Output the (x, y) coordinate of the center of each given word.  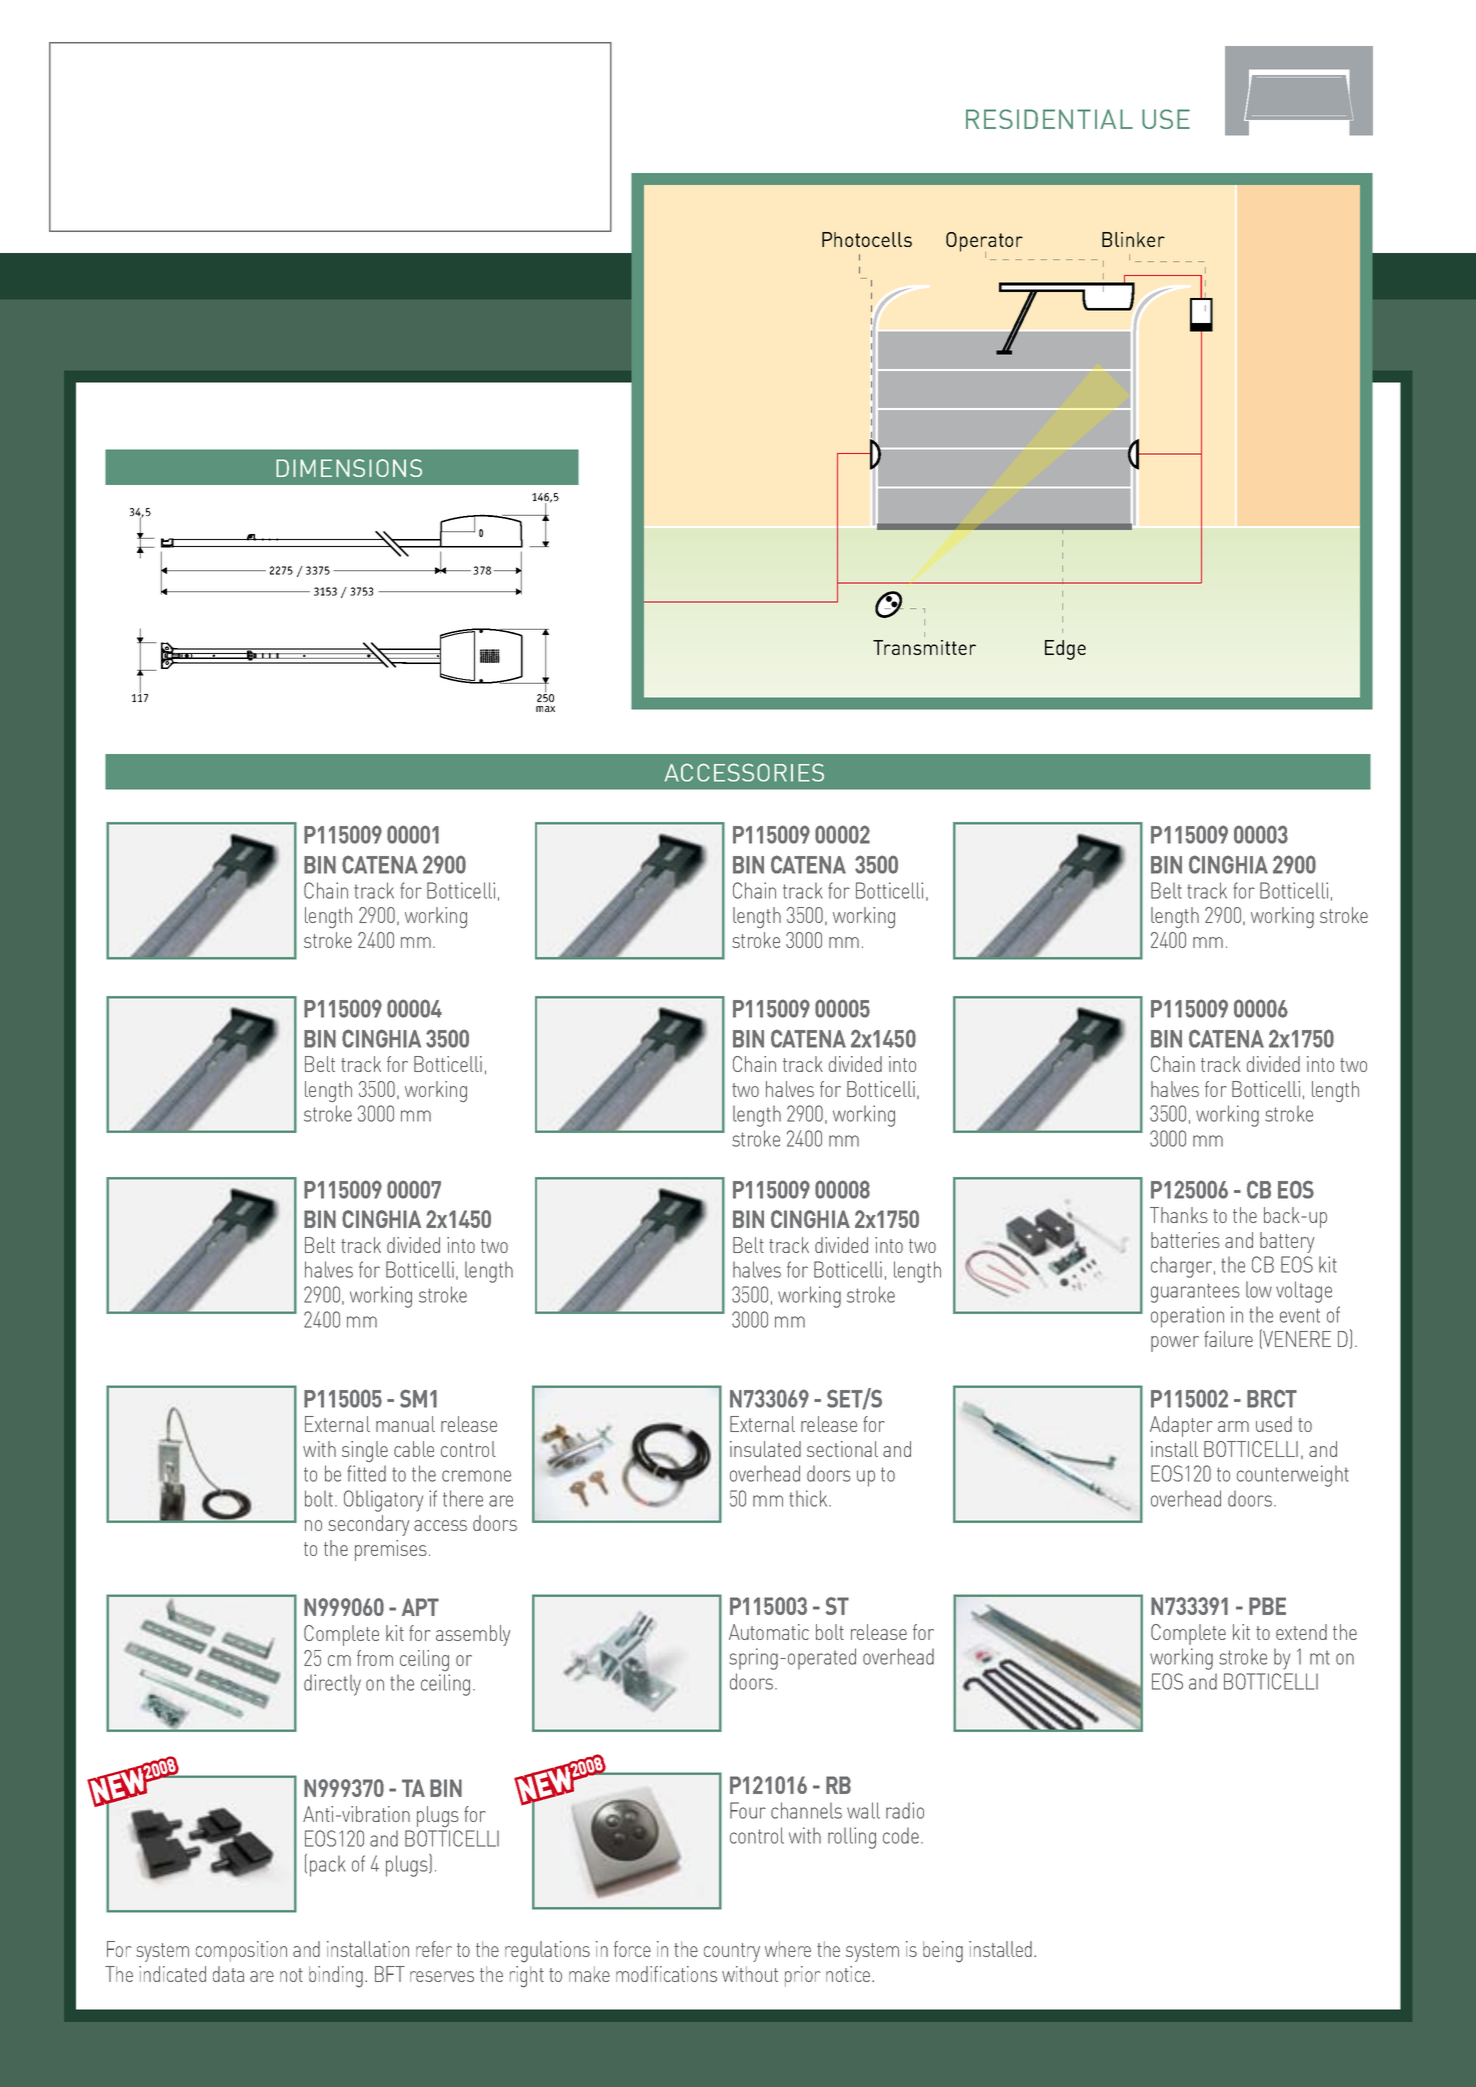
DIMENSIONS (349, 468)
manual (405, 1424)
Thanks (1179, 1215)
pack (328, 1866)
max (545, 709)
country (732, 1952)
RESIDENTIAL (1049, 119)
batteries (1185, 1240)
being (943, 1952)
